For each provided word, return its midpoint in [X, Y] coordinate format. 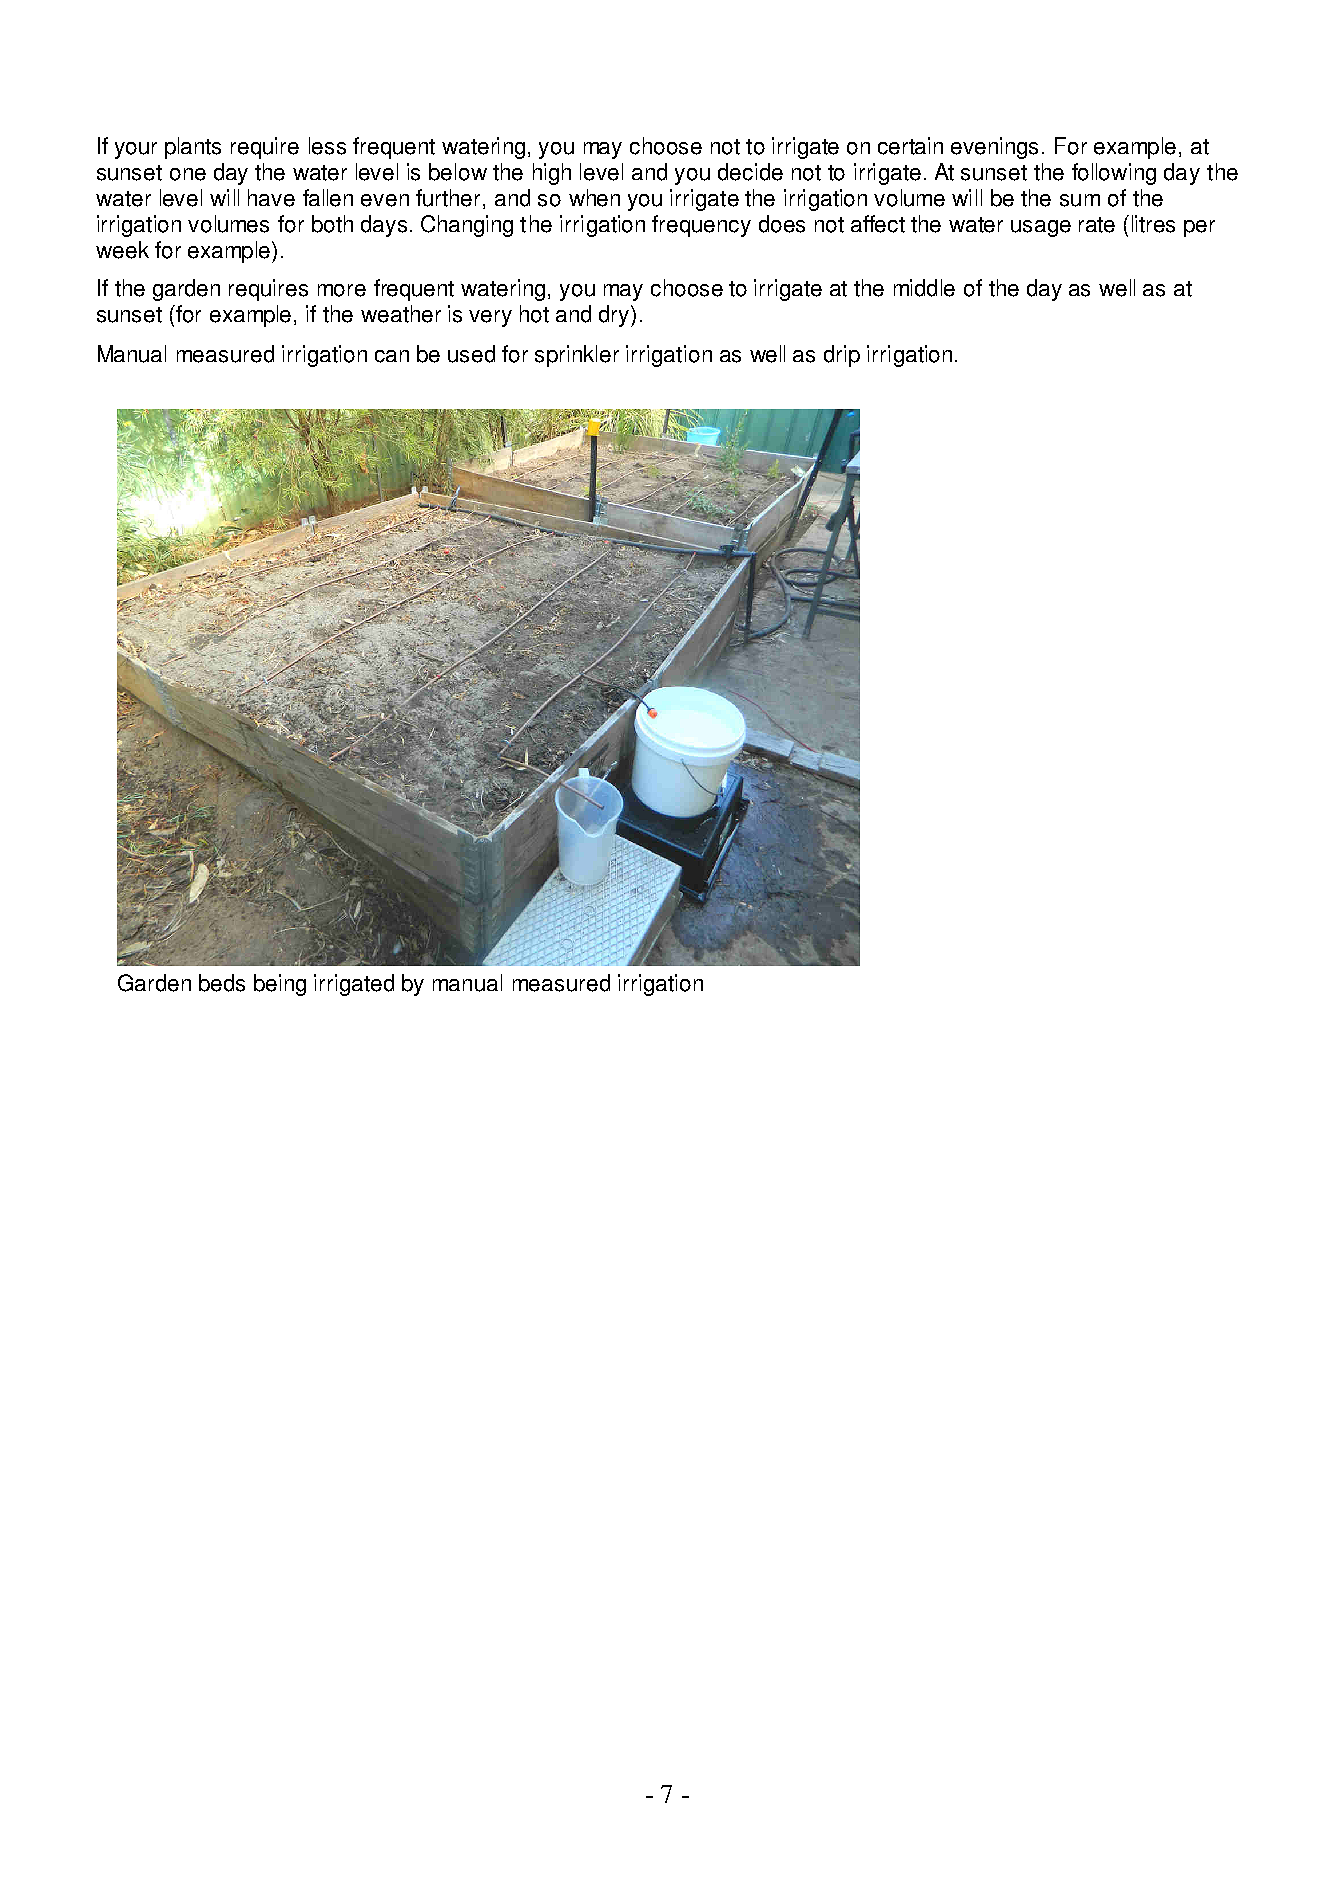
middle [924, 288]
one [188, 174]
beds [222, 983]
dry [614, 316]
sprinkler [577, 356]
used [471, 354]
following [1114, 174]
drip [842, 356]
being [280, 985]
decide [750, 172]
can [392, 356]
